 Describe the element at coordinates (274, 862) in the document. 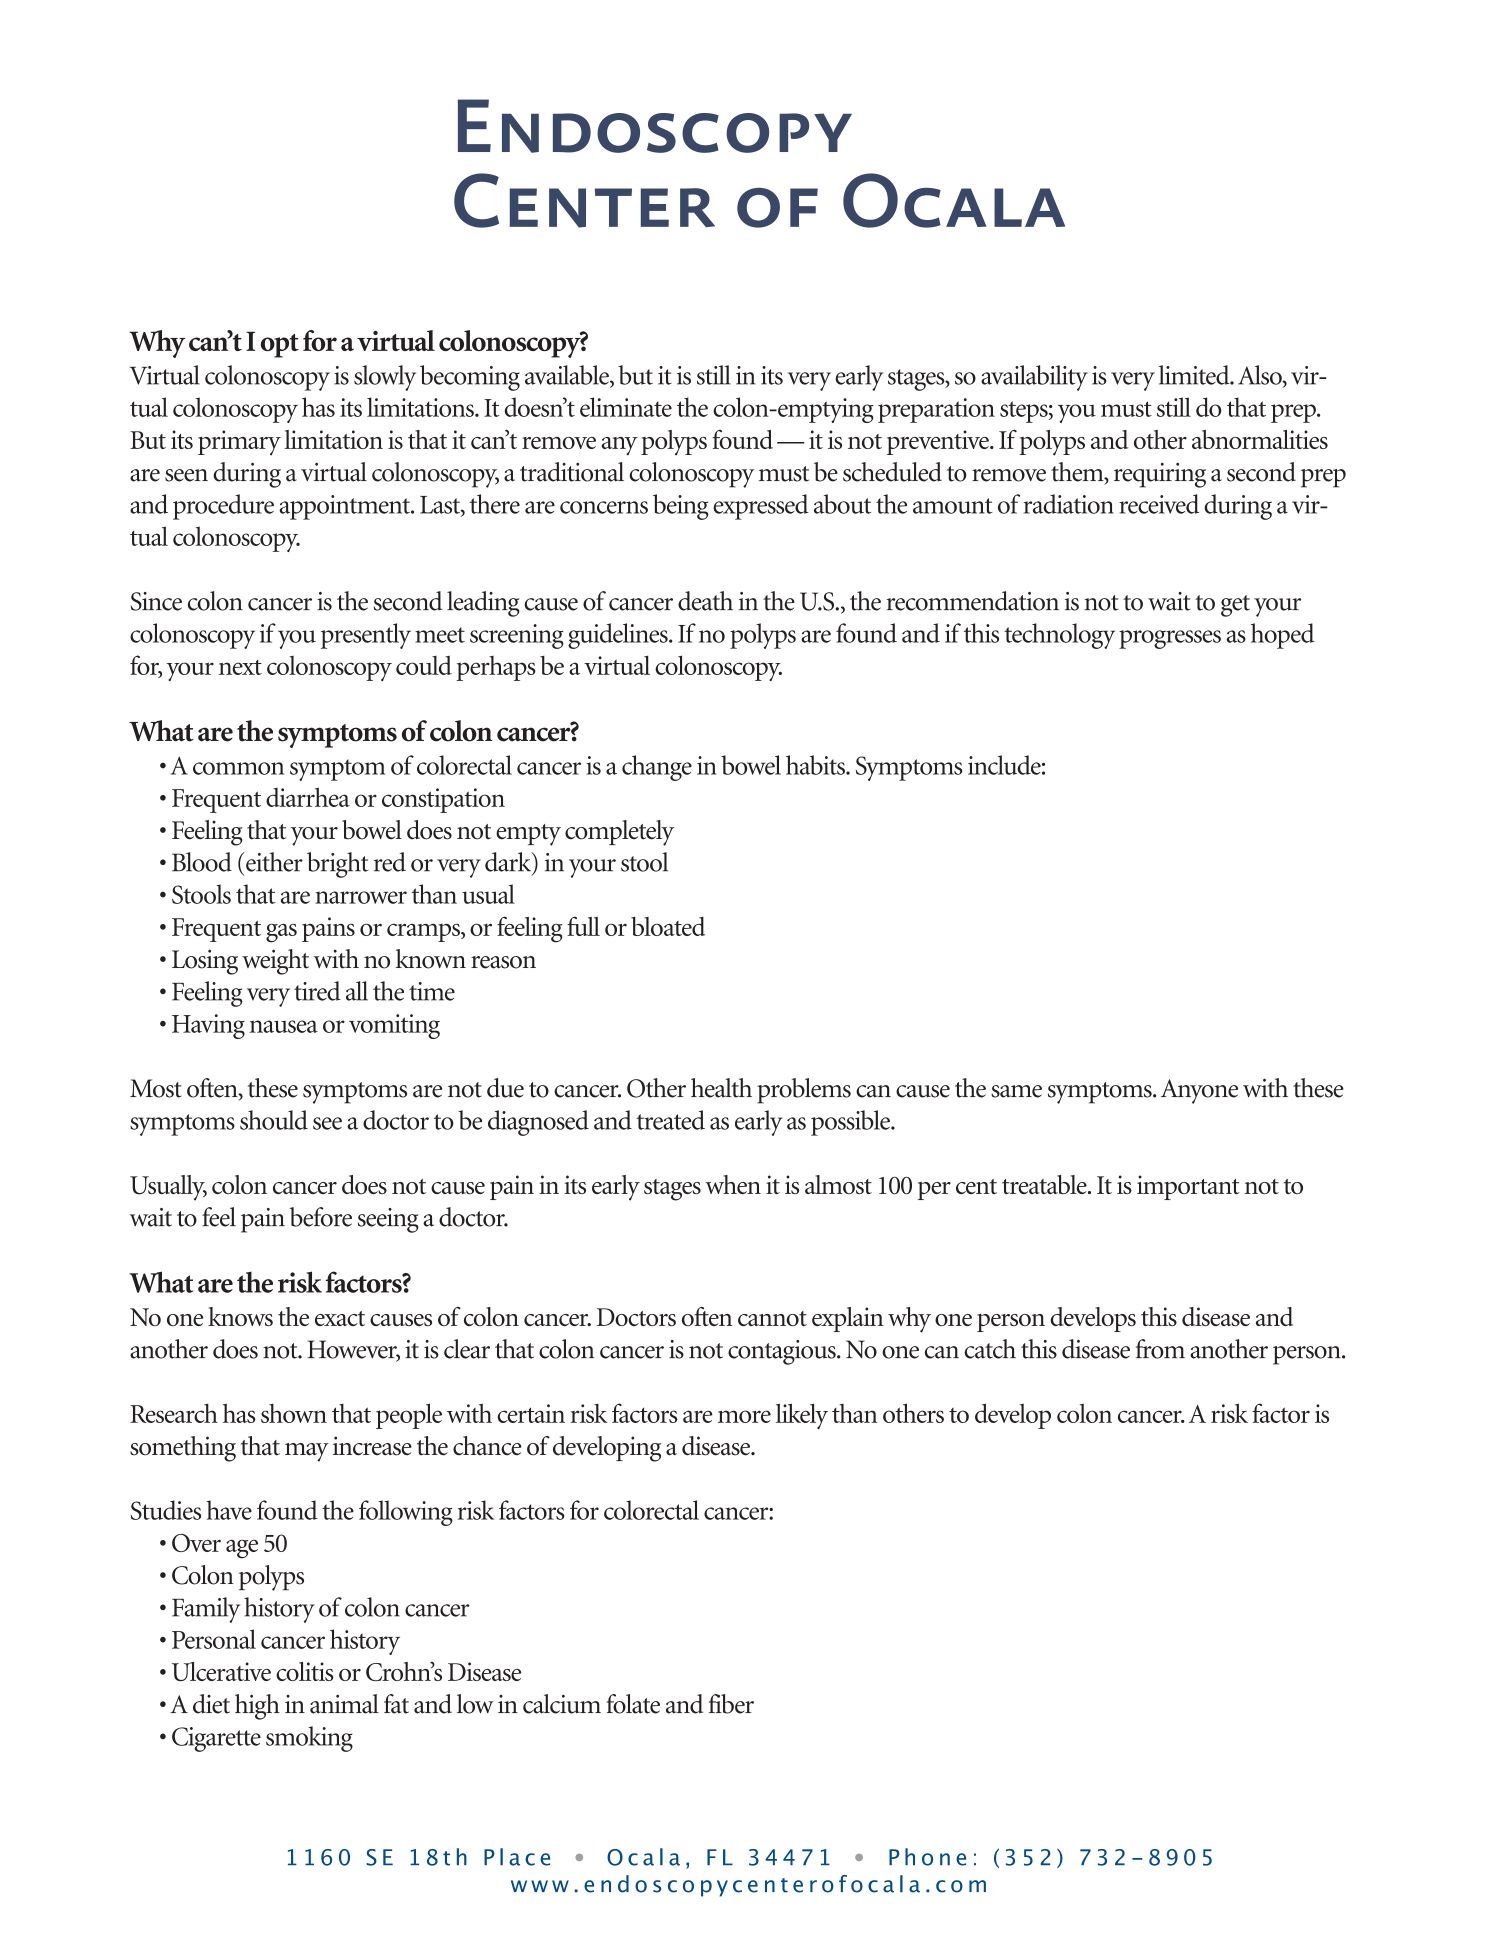

I see `either` at that location.
